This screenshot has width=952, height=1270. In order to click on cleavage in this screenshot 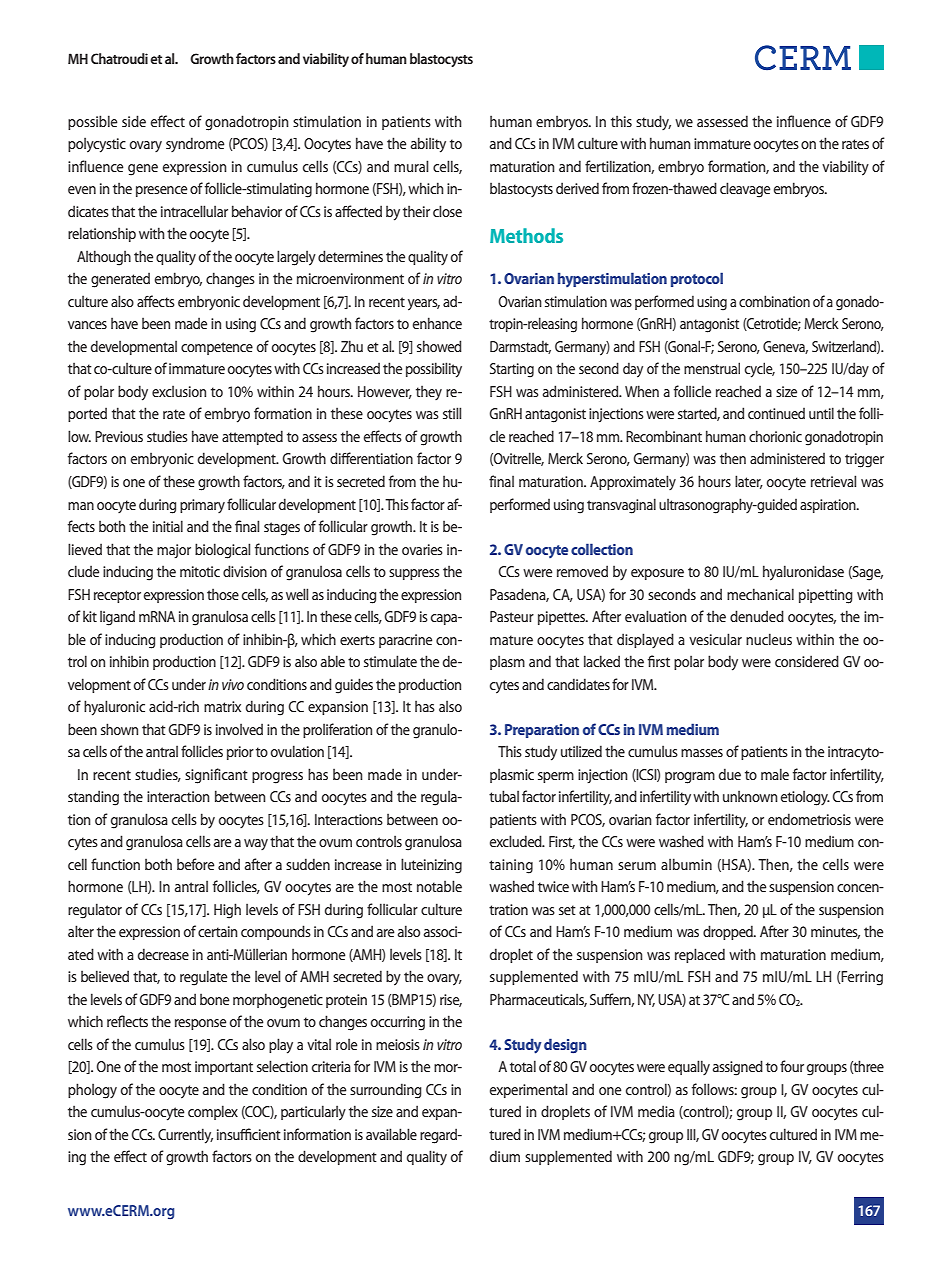, I will do `click(745, 190)`.
